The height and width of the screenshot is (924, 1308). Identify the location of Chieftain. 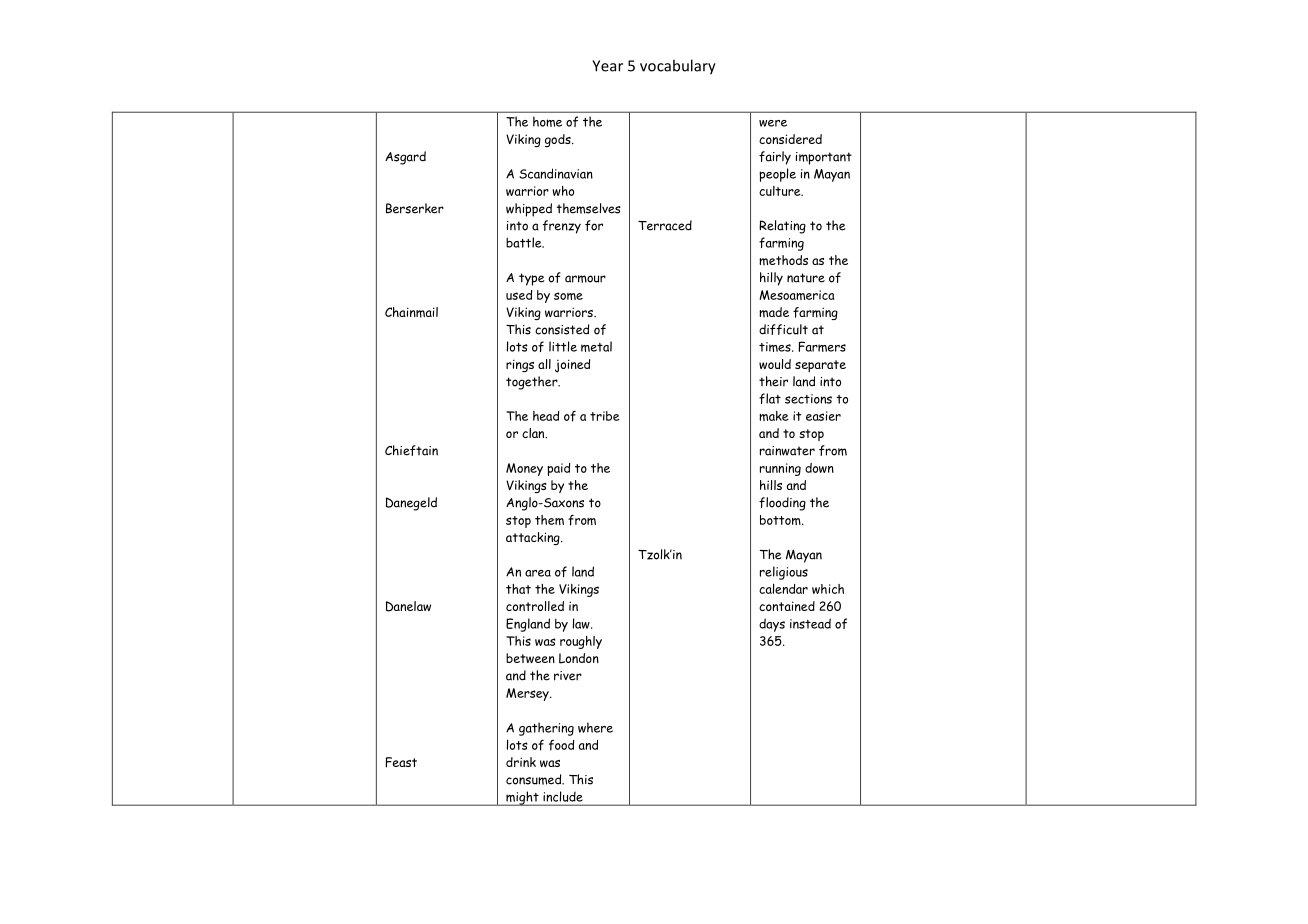
(411, 450).
